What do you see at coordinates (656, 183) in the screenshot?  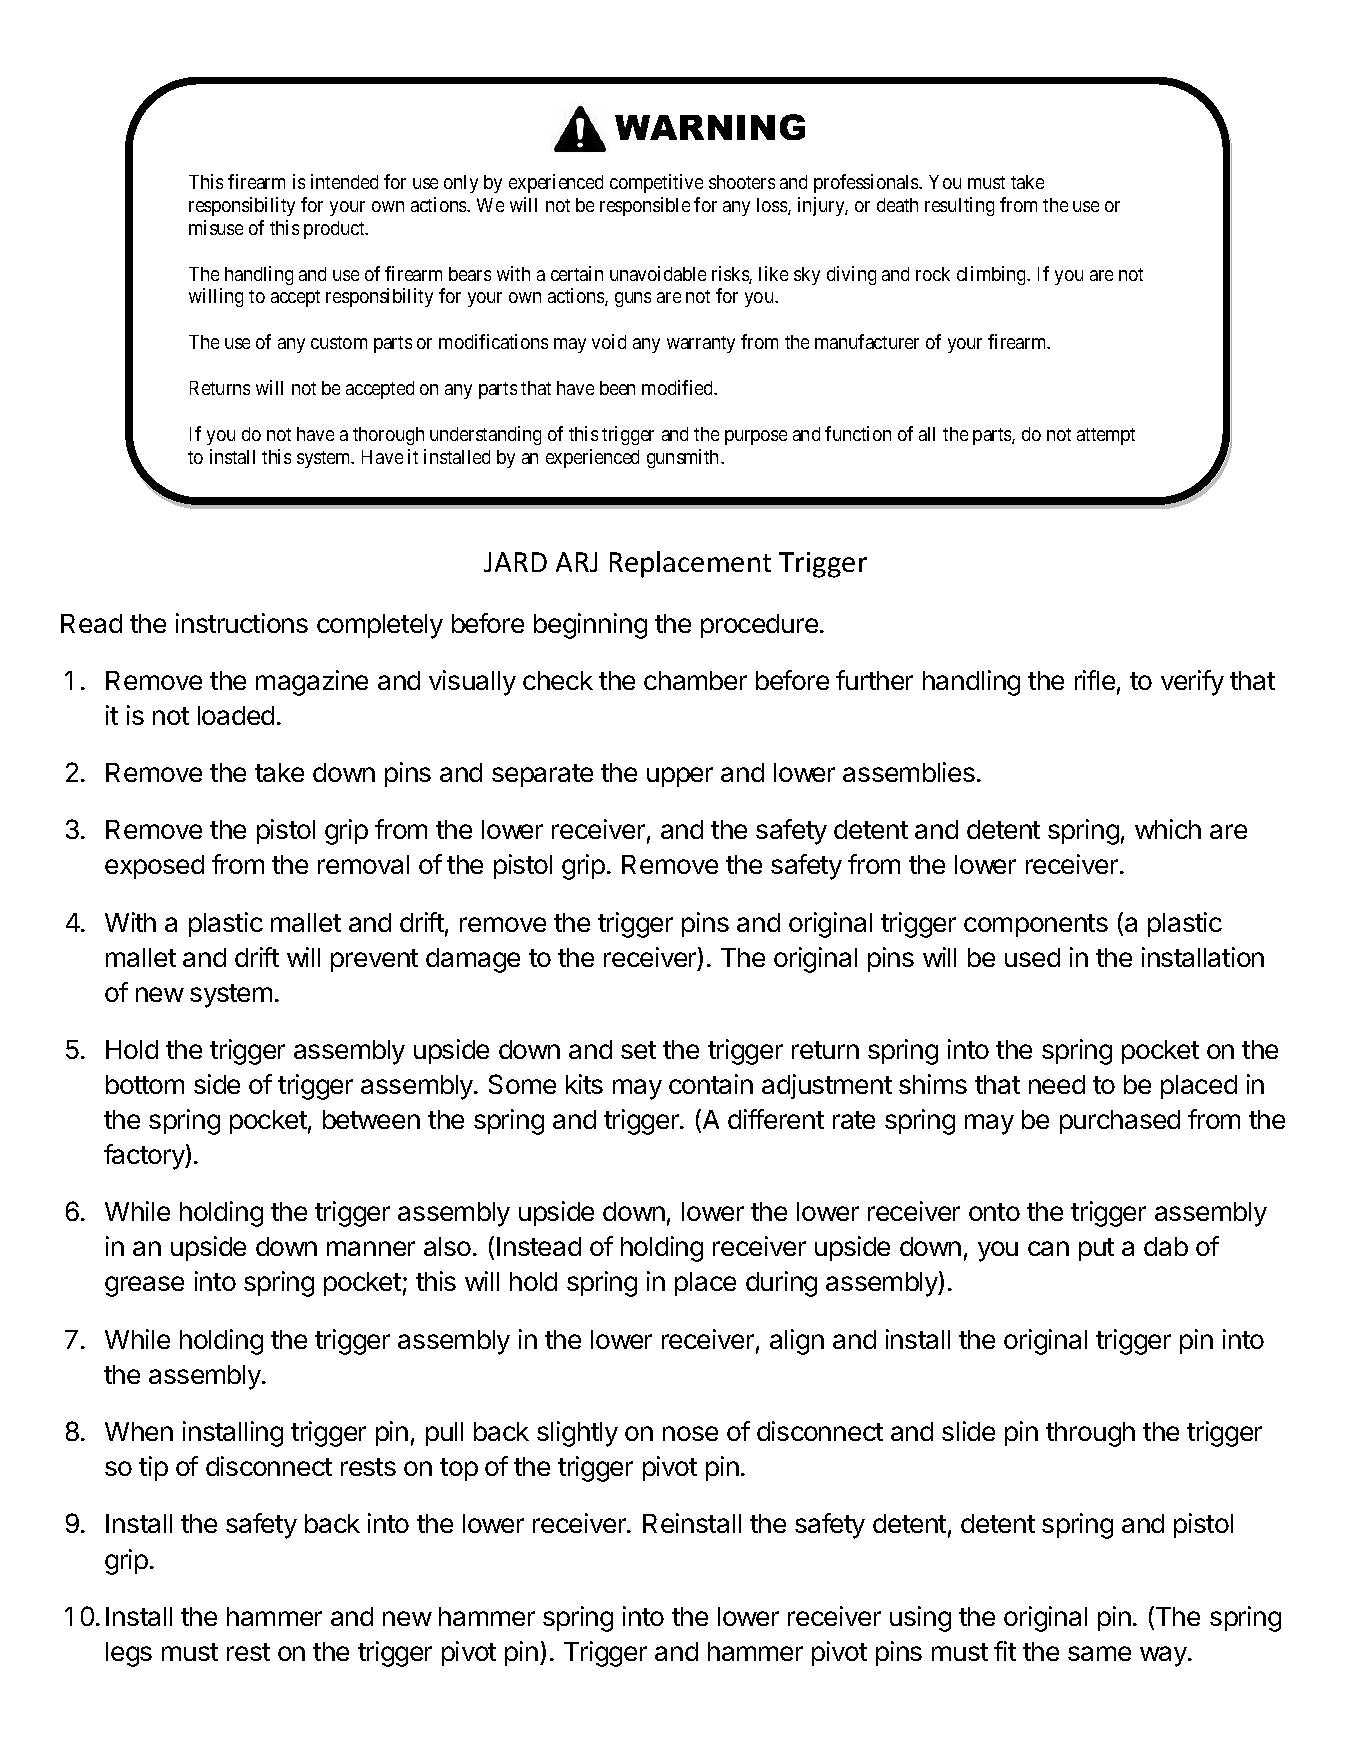 I see `competitive` at bounding box center [656, 183].
